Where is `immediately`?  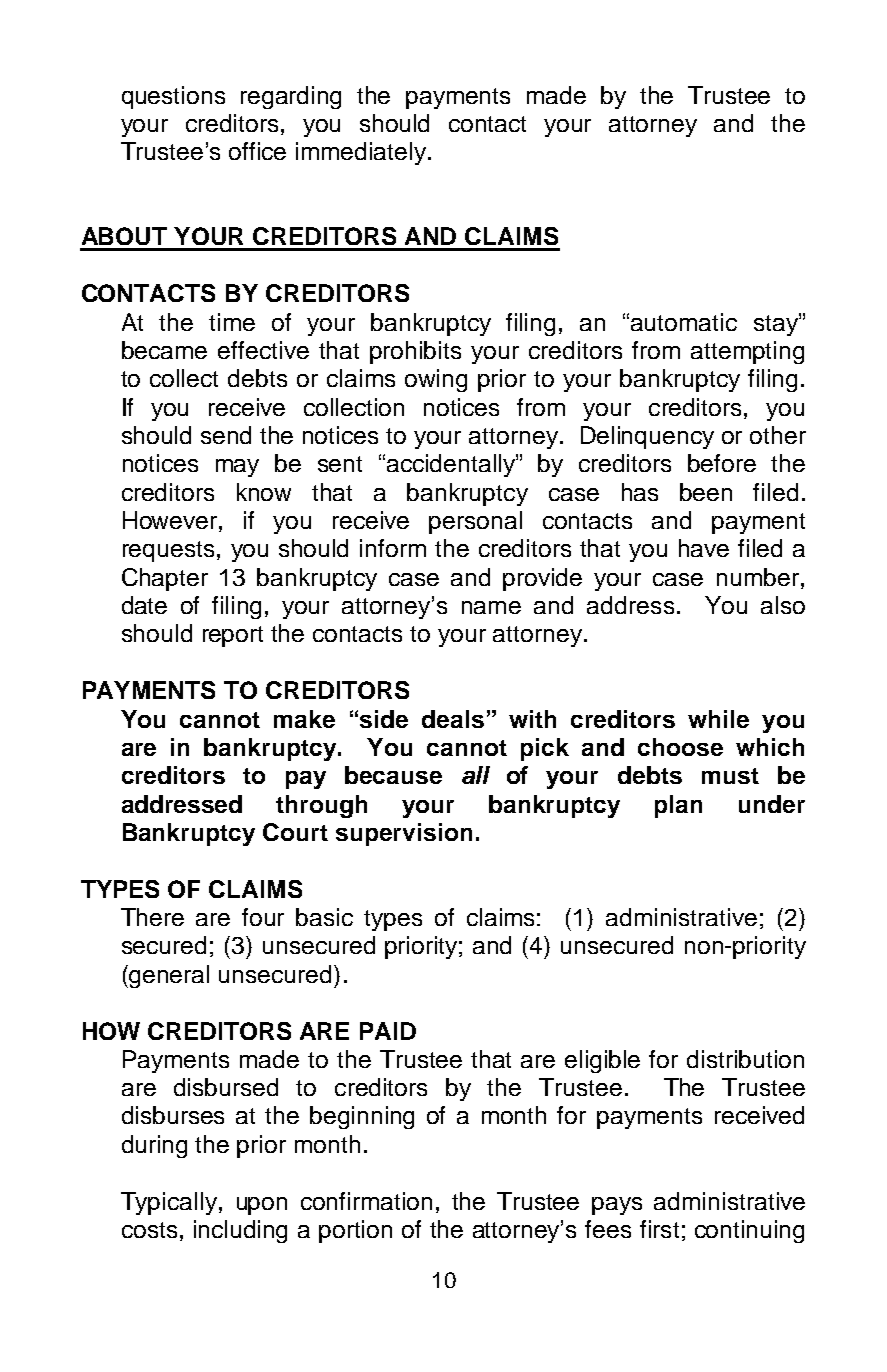
immediately is located at coordinates (362, 153).
